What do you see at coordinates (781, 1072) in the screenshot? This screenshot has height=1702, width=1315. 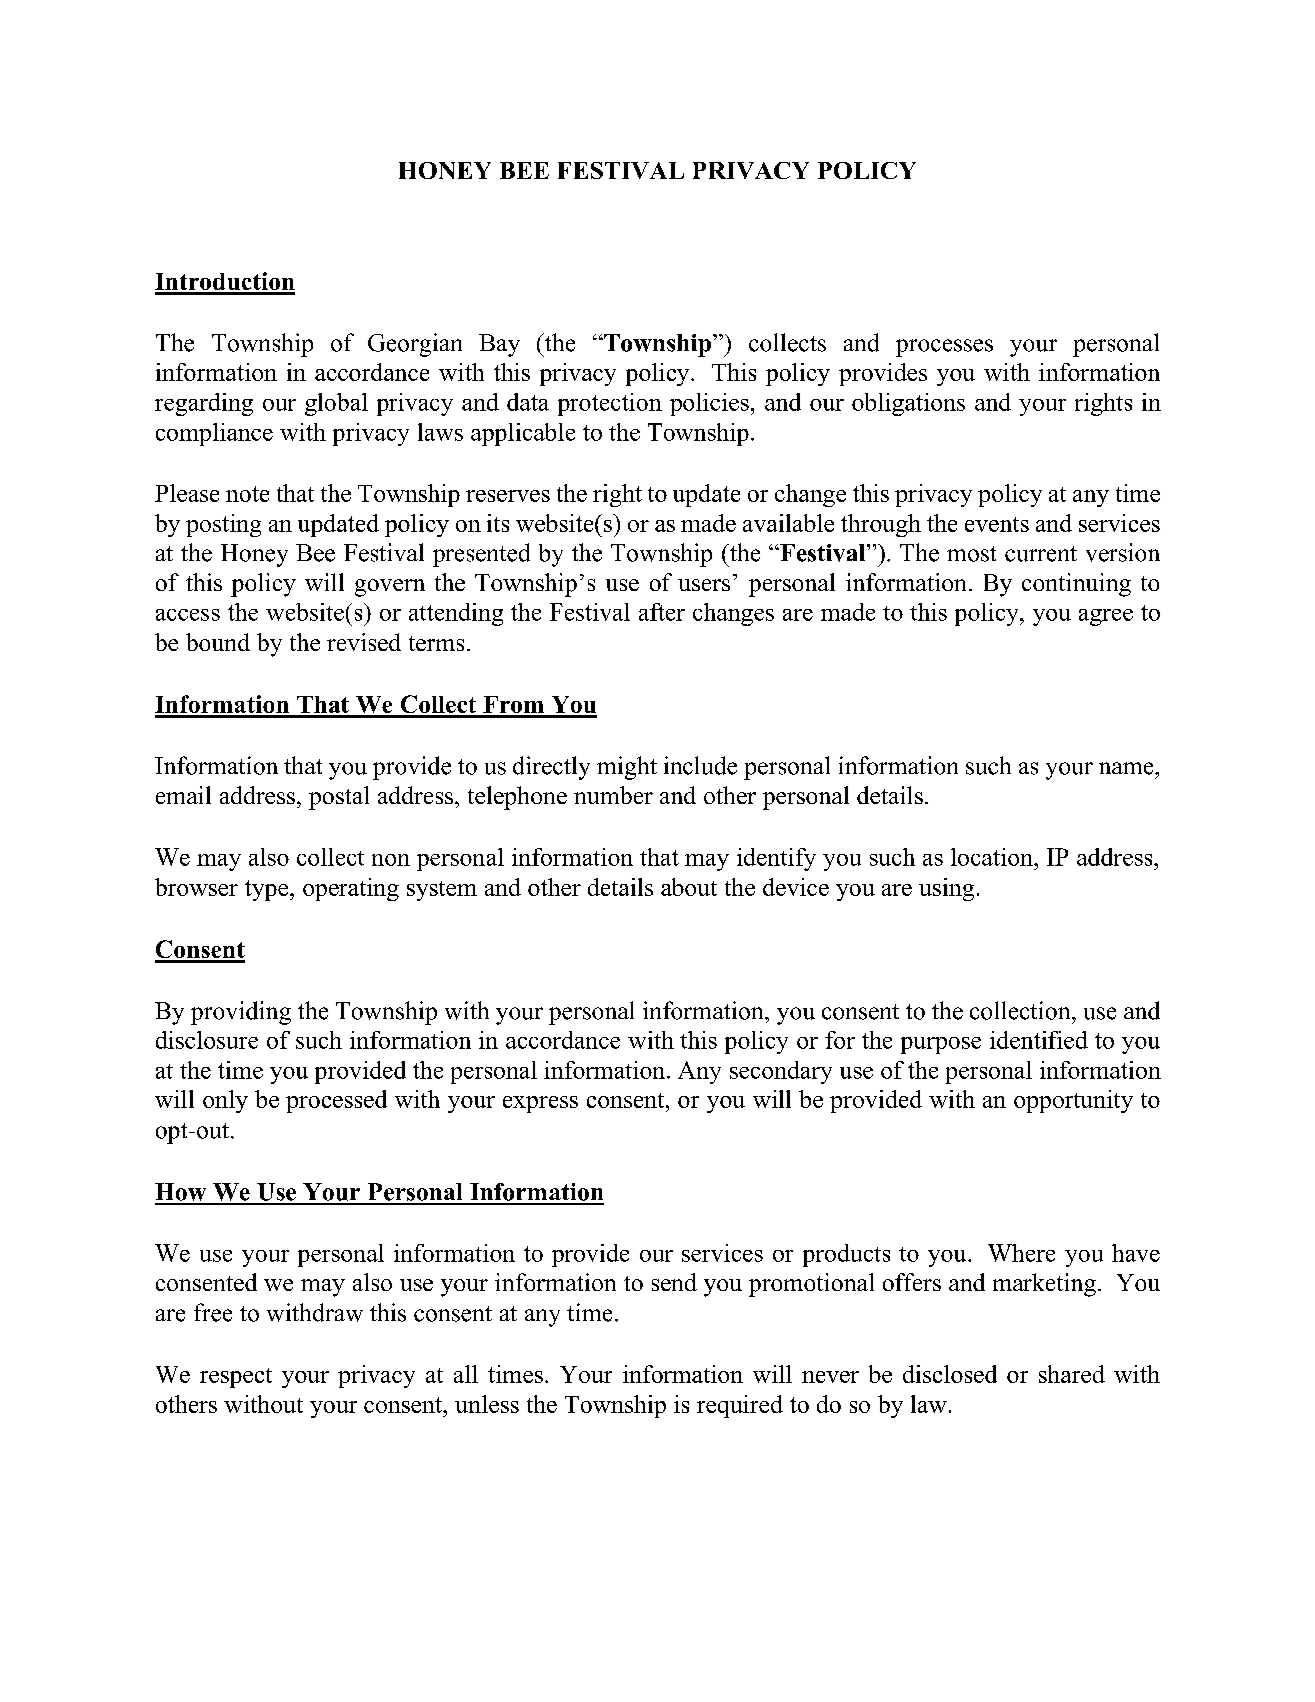 I see `secondary` at bounding box center [781, 1072].
